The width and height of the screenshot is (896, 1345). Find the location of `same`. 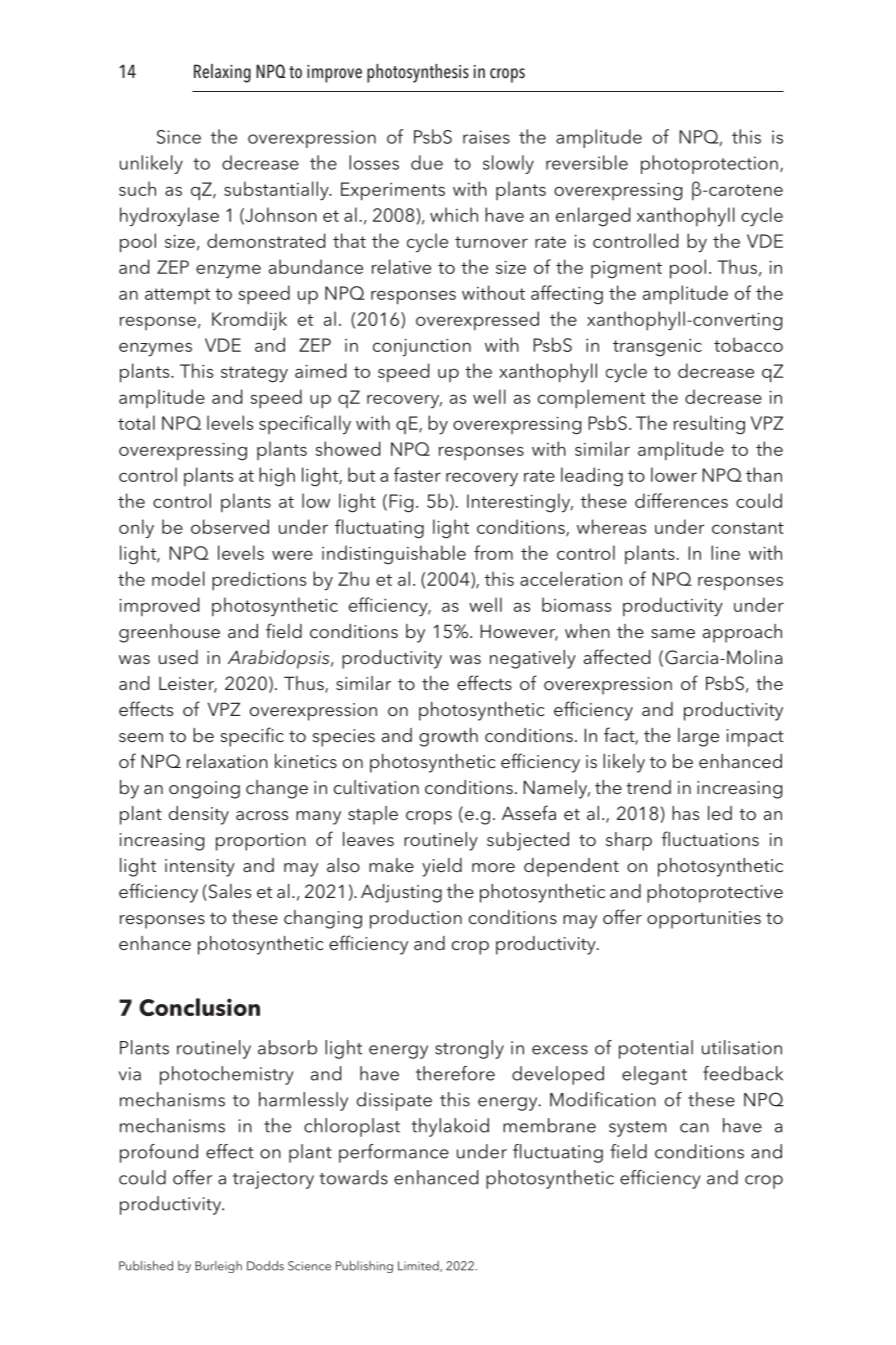

same is located at coordinates (673, 633).
